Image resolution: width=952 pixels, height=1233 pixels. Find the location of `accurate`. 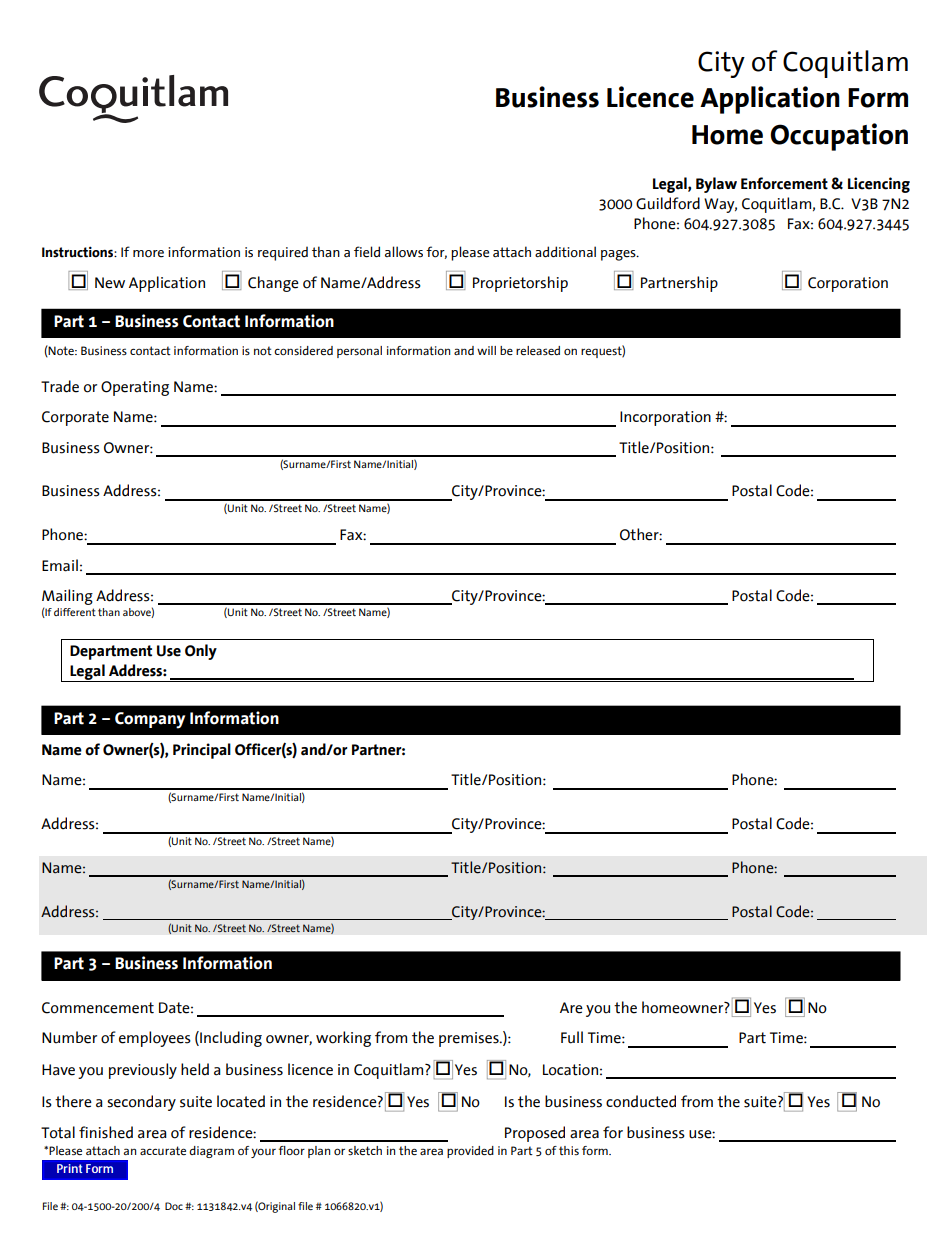

accurate is located at coordinates (163, 1150).
